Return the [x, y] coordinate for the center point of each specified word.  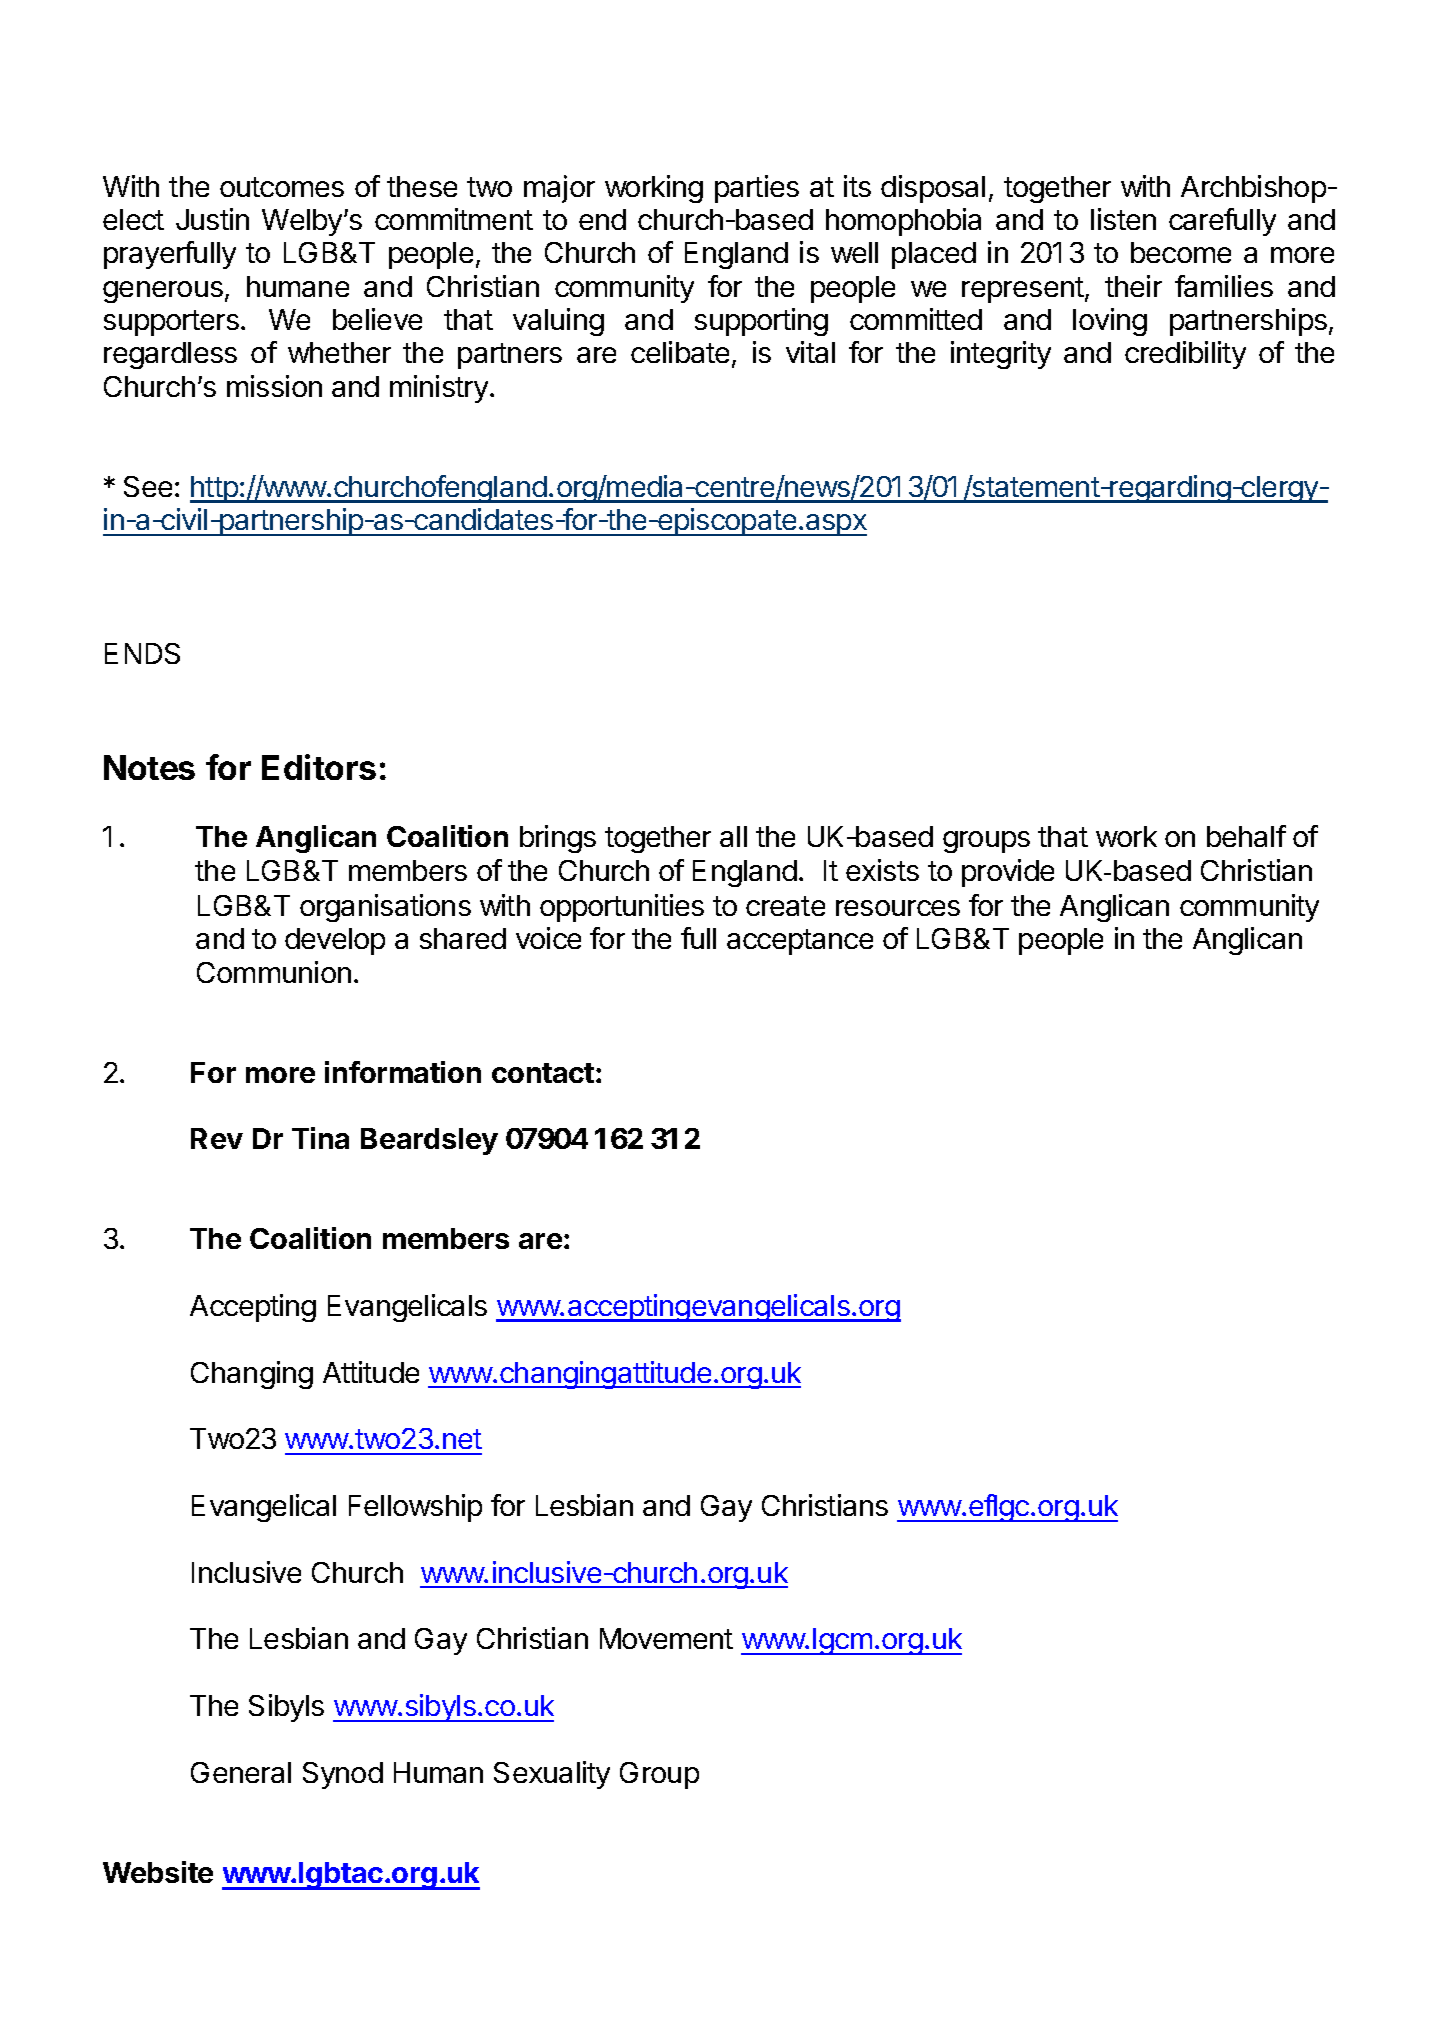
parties [757, 189]
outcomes [282, 187]
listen [1123, 219]
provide [1008, 873]
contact [543, 1073]
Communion [274, 972]
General [241, 1772]
